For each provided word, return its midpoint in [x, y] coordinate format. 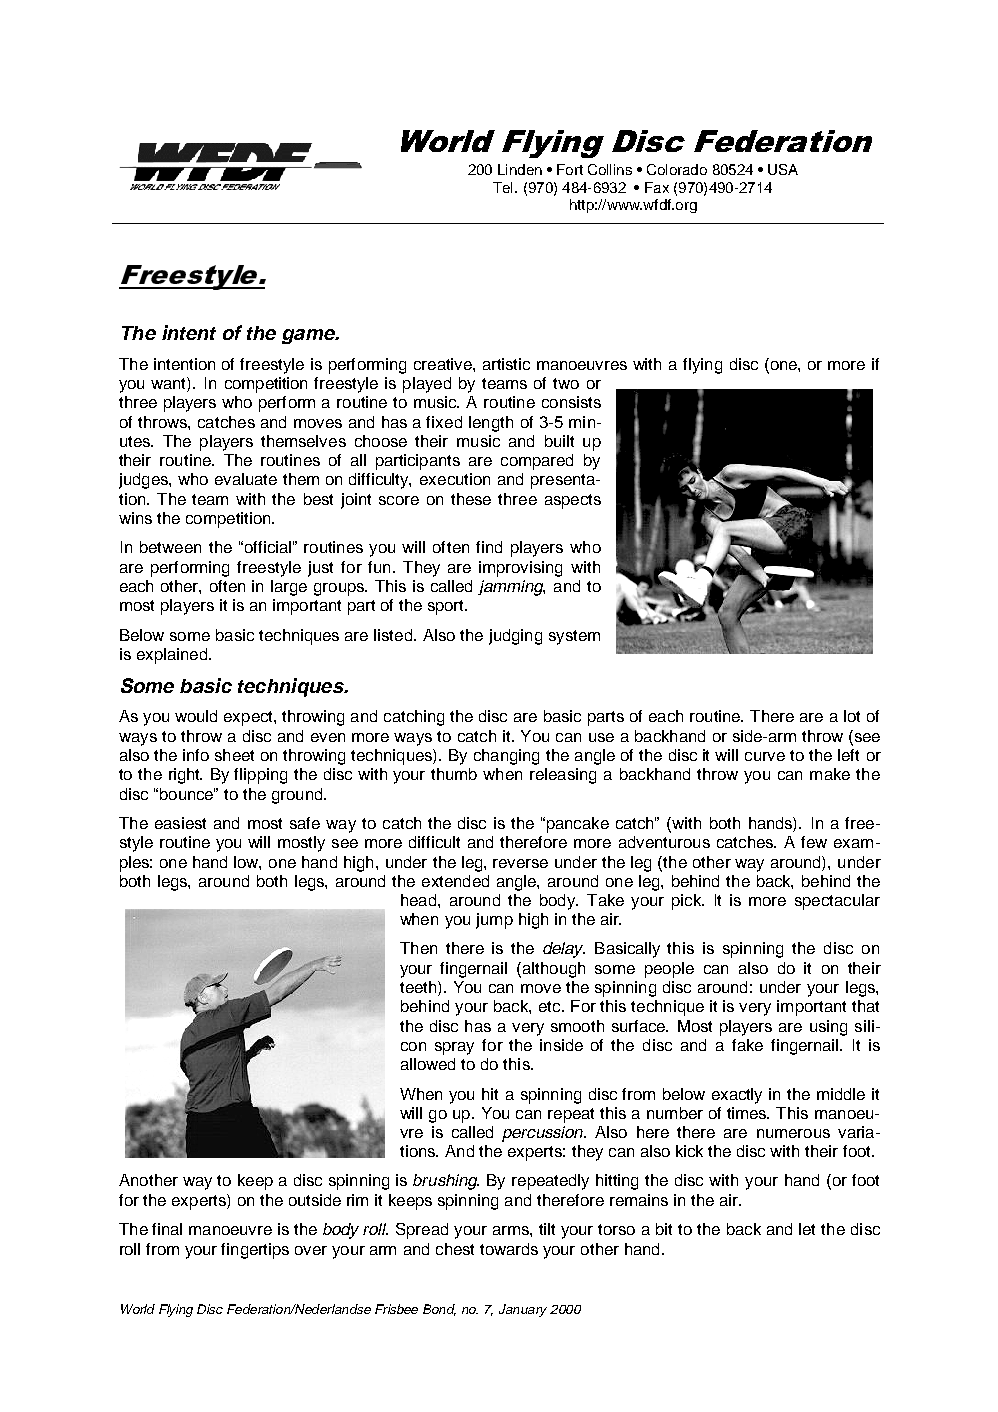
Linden [520, 169]
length [491, 424]
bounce [187, 794]
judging [515, 637]
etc [551, 1006]
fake [747, 1045]
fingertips [255, 1251]
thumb [454, 774]
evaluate [246, 479]
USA [783, 169]
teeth [419, 988]
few [814, 842]
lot [852, 716]
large [289, 588]
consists [571, 402]
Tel [502, 187]
